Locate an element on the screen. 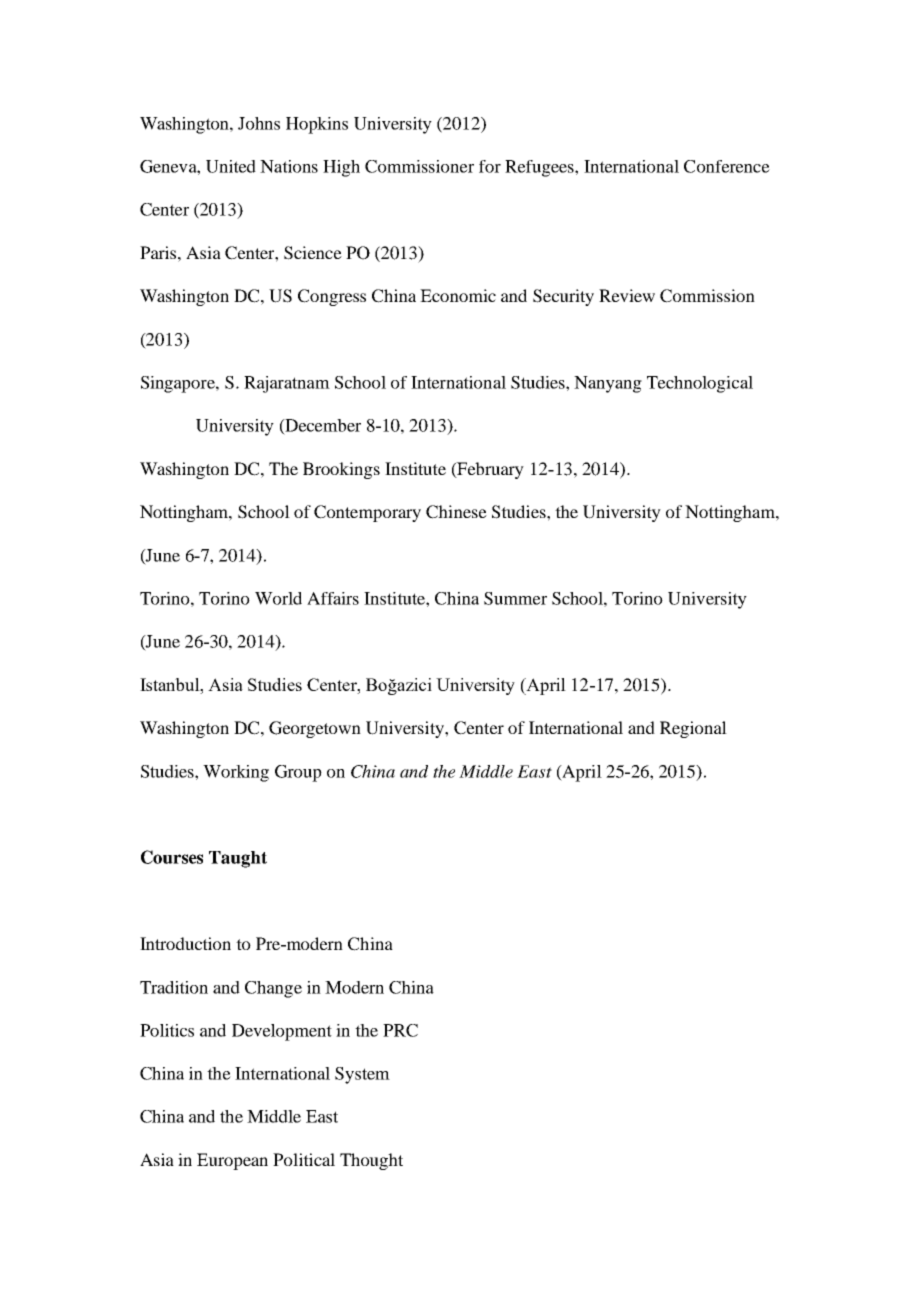 The image size is (924, 1308). Brookings is located at coordinates (341, 470).
